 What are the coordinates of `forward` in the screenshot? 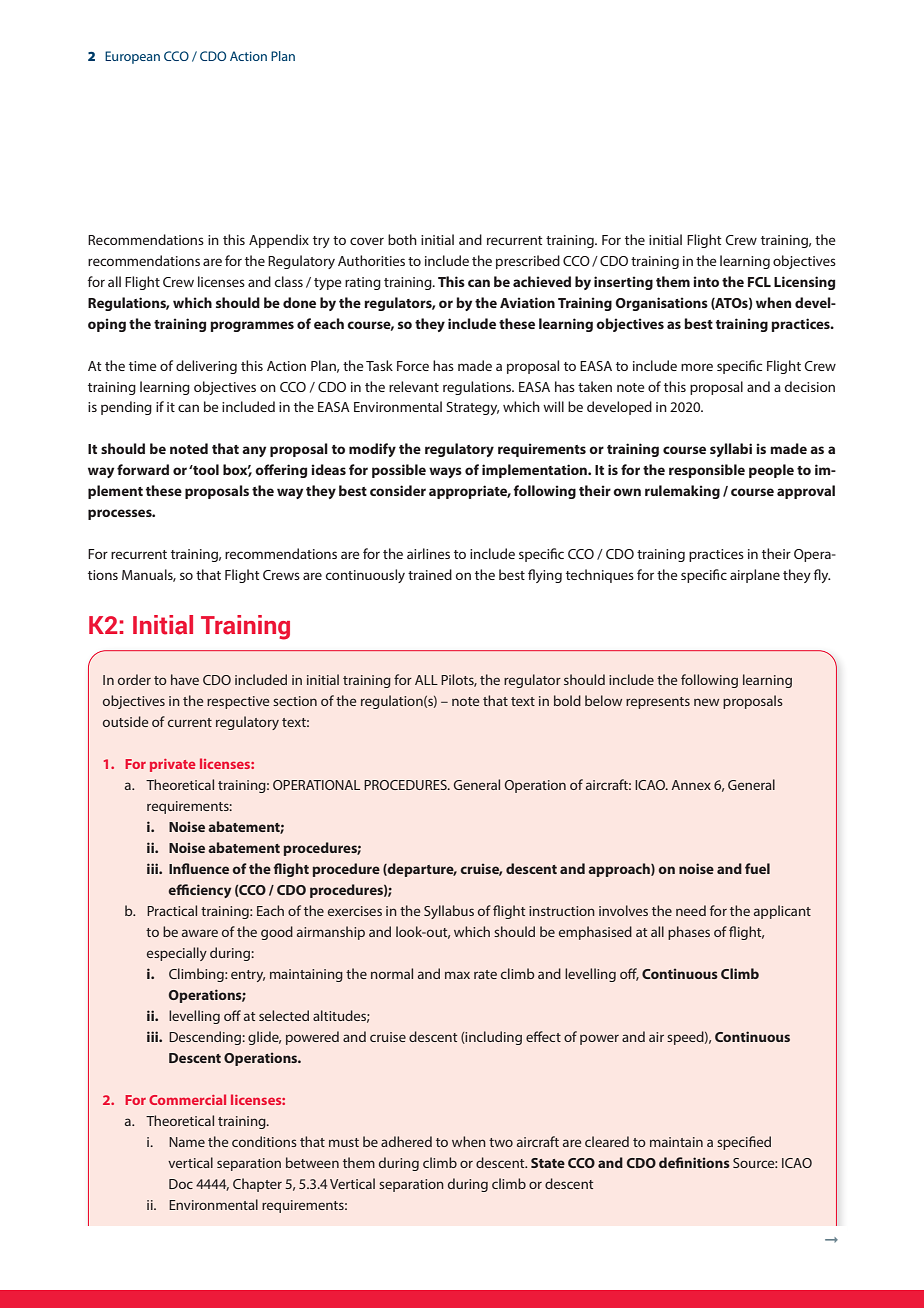 It's located at (143, 469).
